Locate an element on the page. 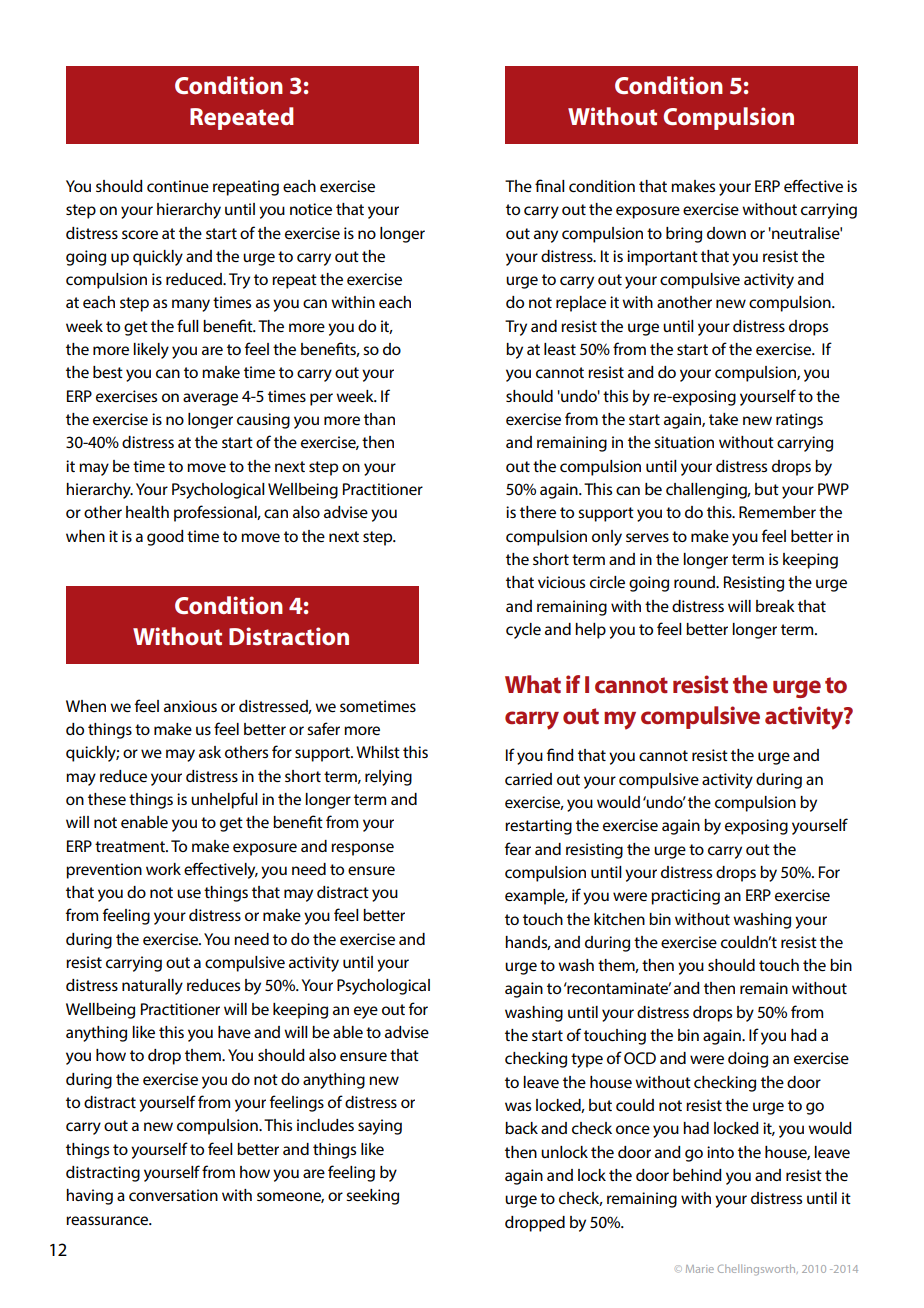 The image size is (924, 1308). there is located at coordinates (538, 512).
